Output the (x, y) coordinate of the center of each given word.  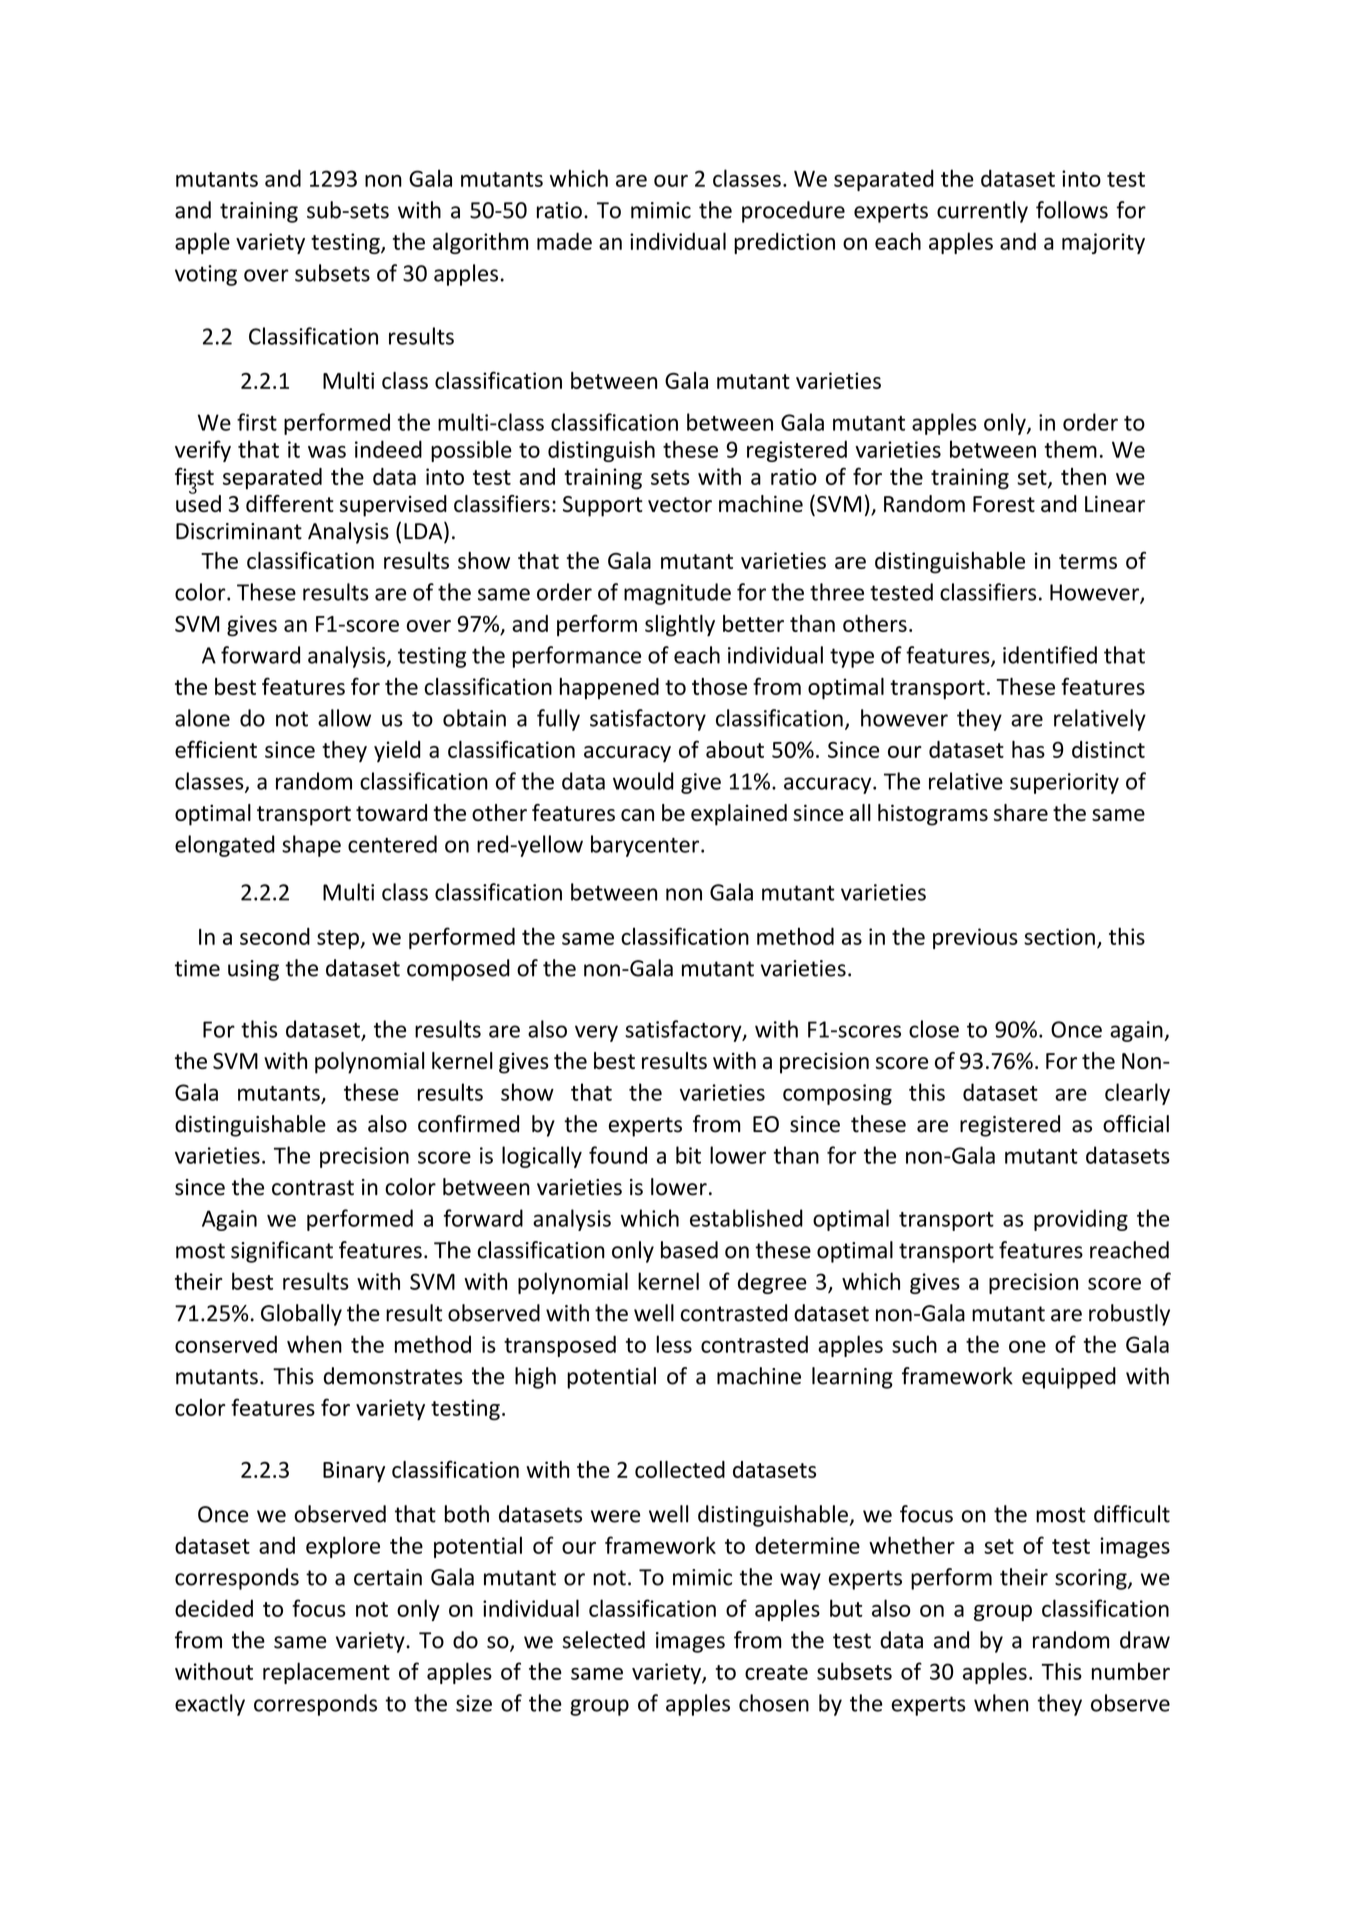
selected (604, 1640)
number (1131, 1671)
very (596, 1033)
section (1059, 936)
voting (206, 275)
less (674, 1344)
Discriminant (239, 531)
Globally (301, 1315)
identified (1050, 655)
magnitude (677, 594)
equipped (1069, 1378)
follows (1072, 210)
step (339, 939)
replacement (326, 1673)
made (564, 241)
